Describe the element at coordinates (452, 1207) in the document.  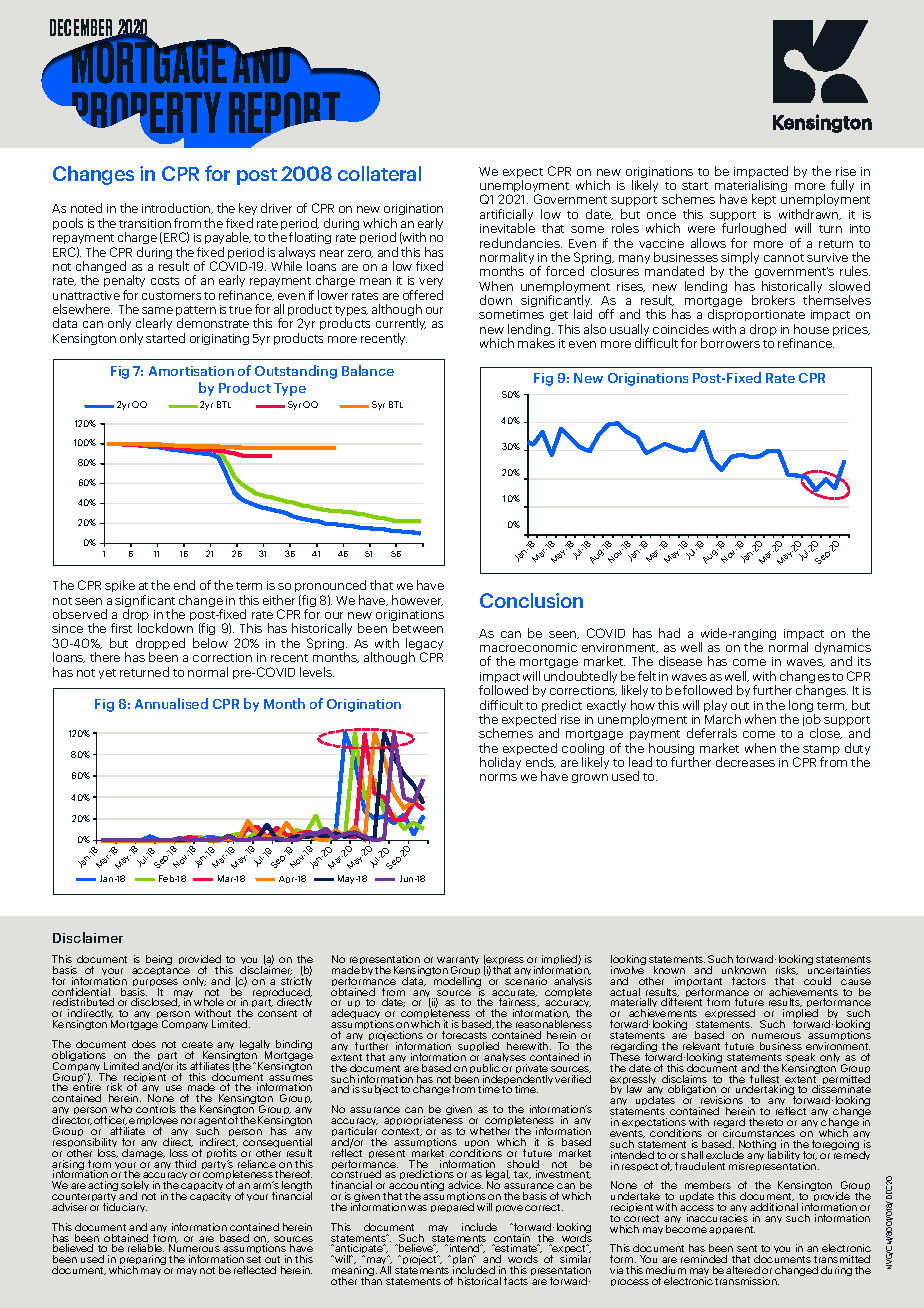
I see `prepared` at that location.
